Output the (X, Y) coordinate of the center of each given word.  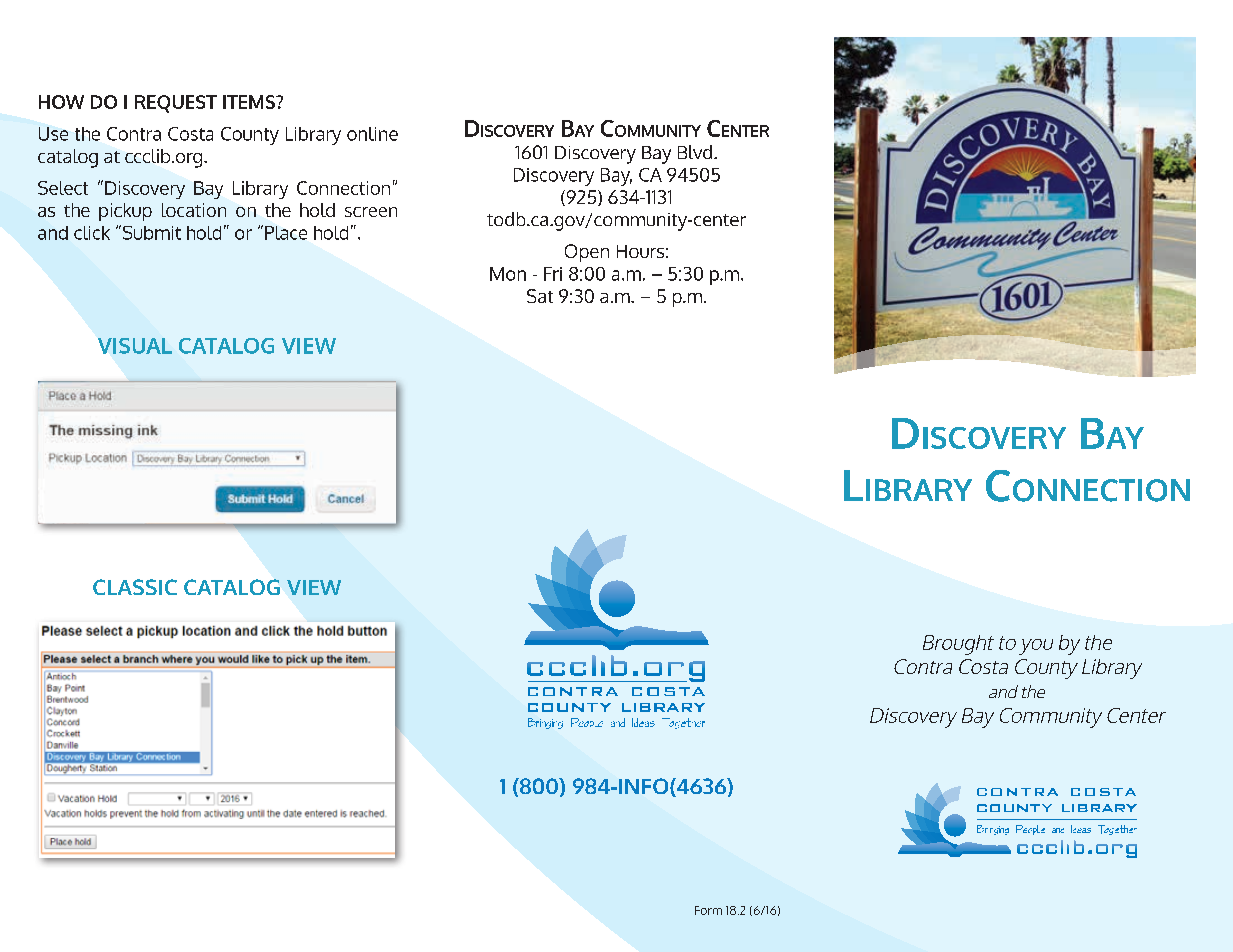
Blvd (696, 152)
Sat (540, 296)
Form (708, 910)
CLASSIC (135, 587)
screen (371, 212)
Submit (150, 232)
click (92, 233)
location (194, 210)
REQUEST (176, 104)
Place (286, 233)
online (372, 134)
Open (587, 253)
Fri (553, 274)
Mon (508, 274)
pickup (125, 212)
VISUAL (135, 346)
